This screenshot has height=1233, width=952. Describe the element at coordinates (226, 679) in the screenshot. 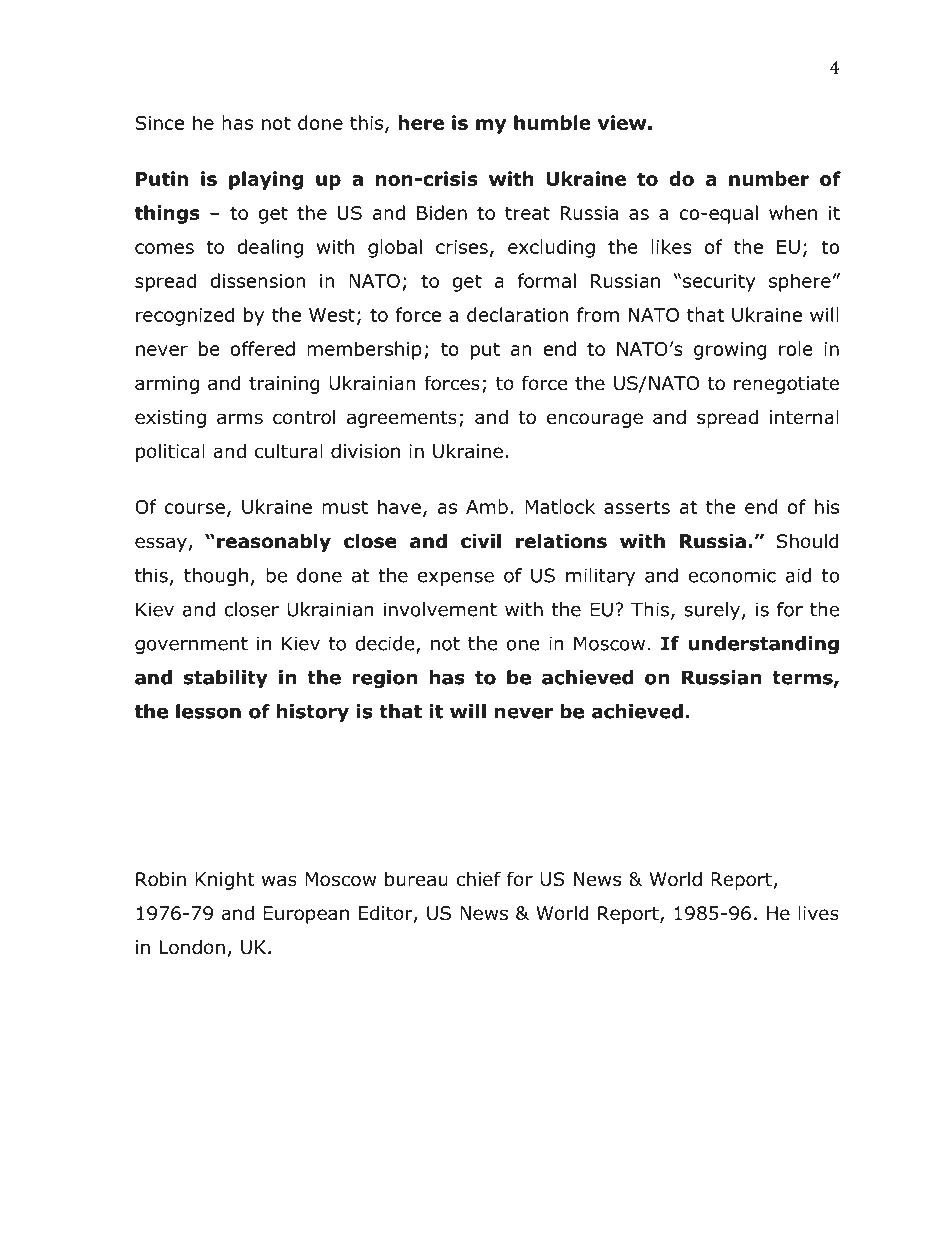

I see `stability` at that location.
